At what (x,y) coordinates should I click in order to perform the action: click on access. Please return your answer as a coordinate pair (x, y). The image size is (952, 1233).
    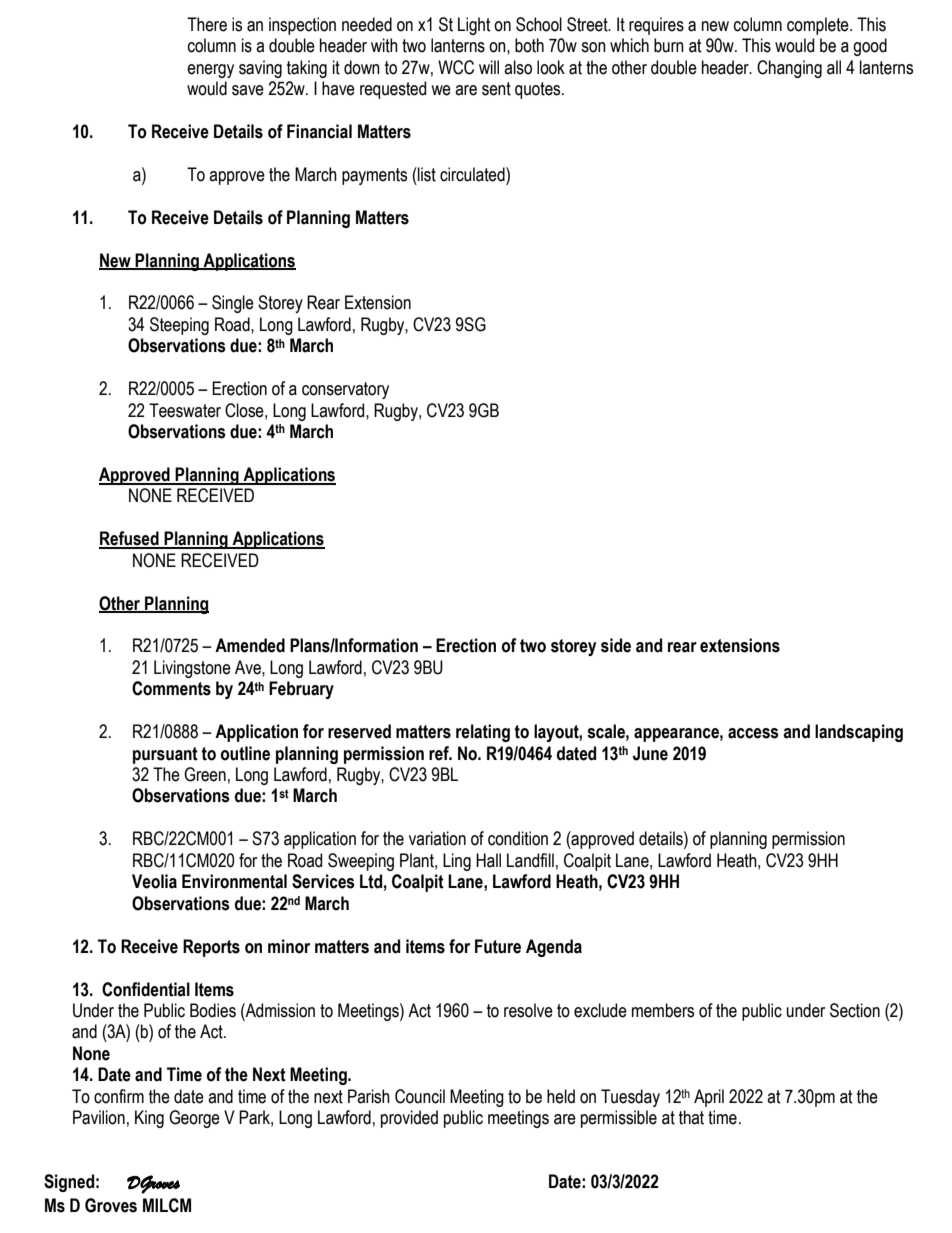
    Looking at the image, I should click on (753, 733).
